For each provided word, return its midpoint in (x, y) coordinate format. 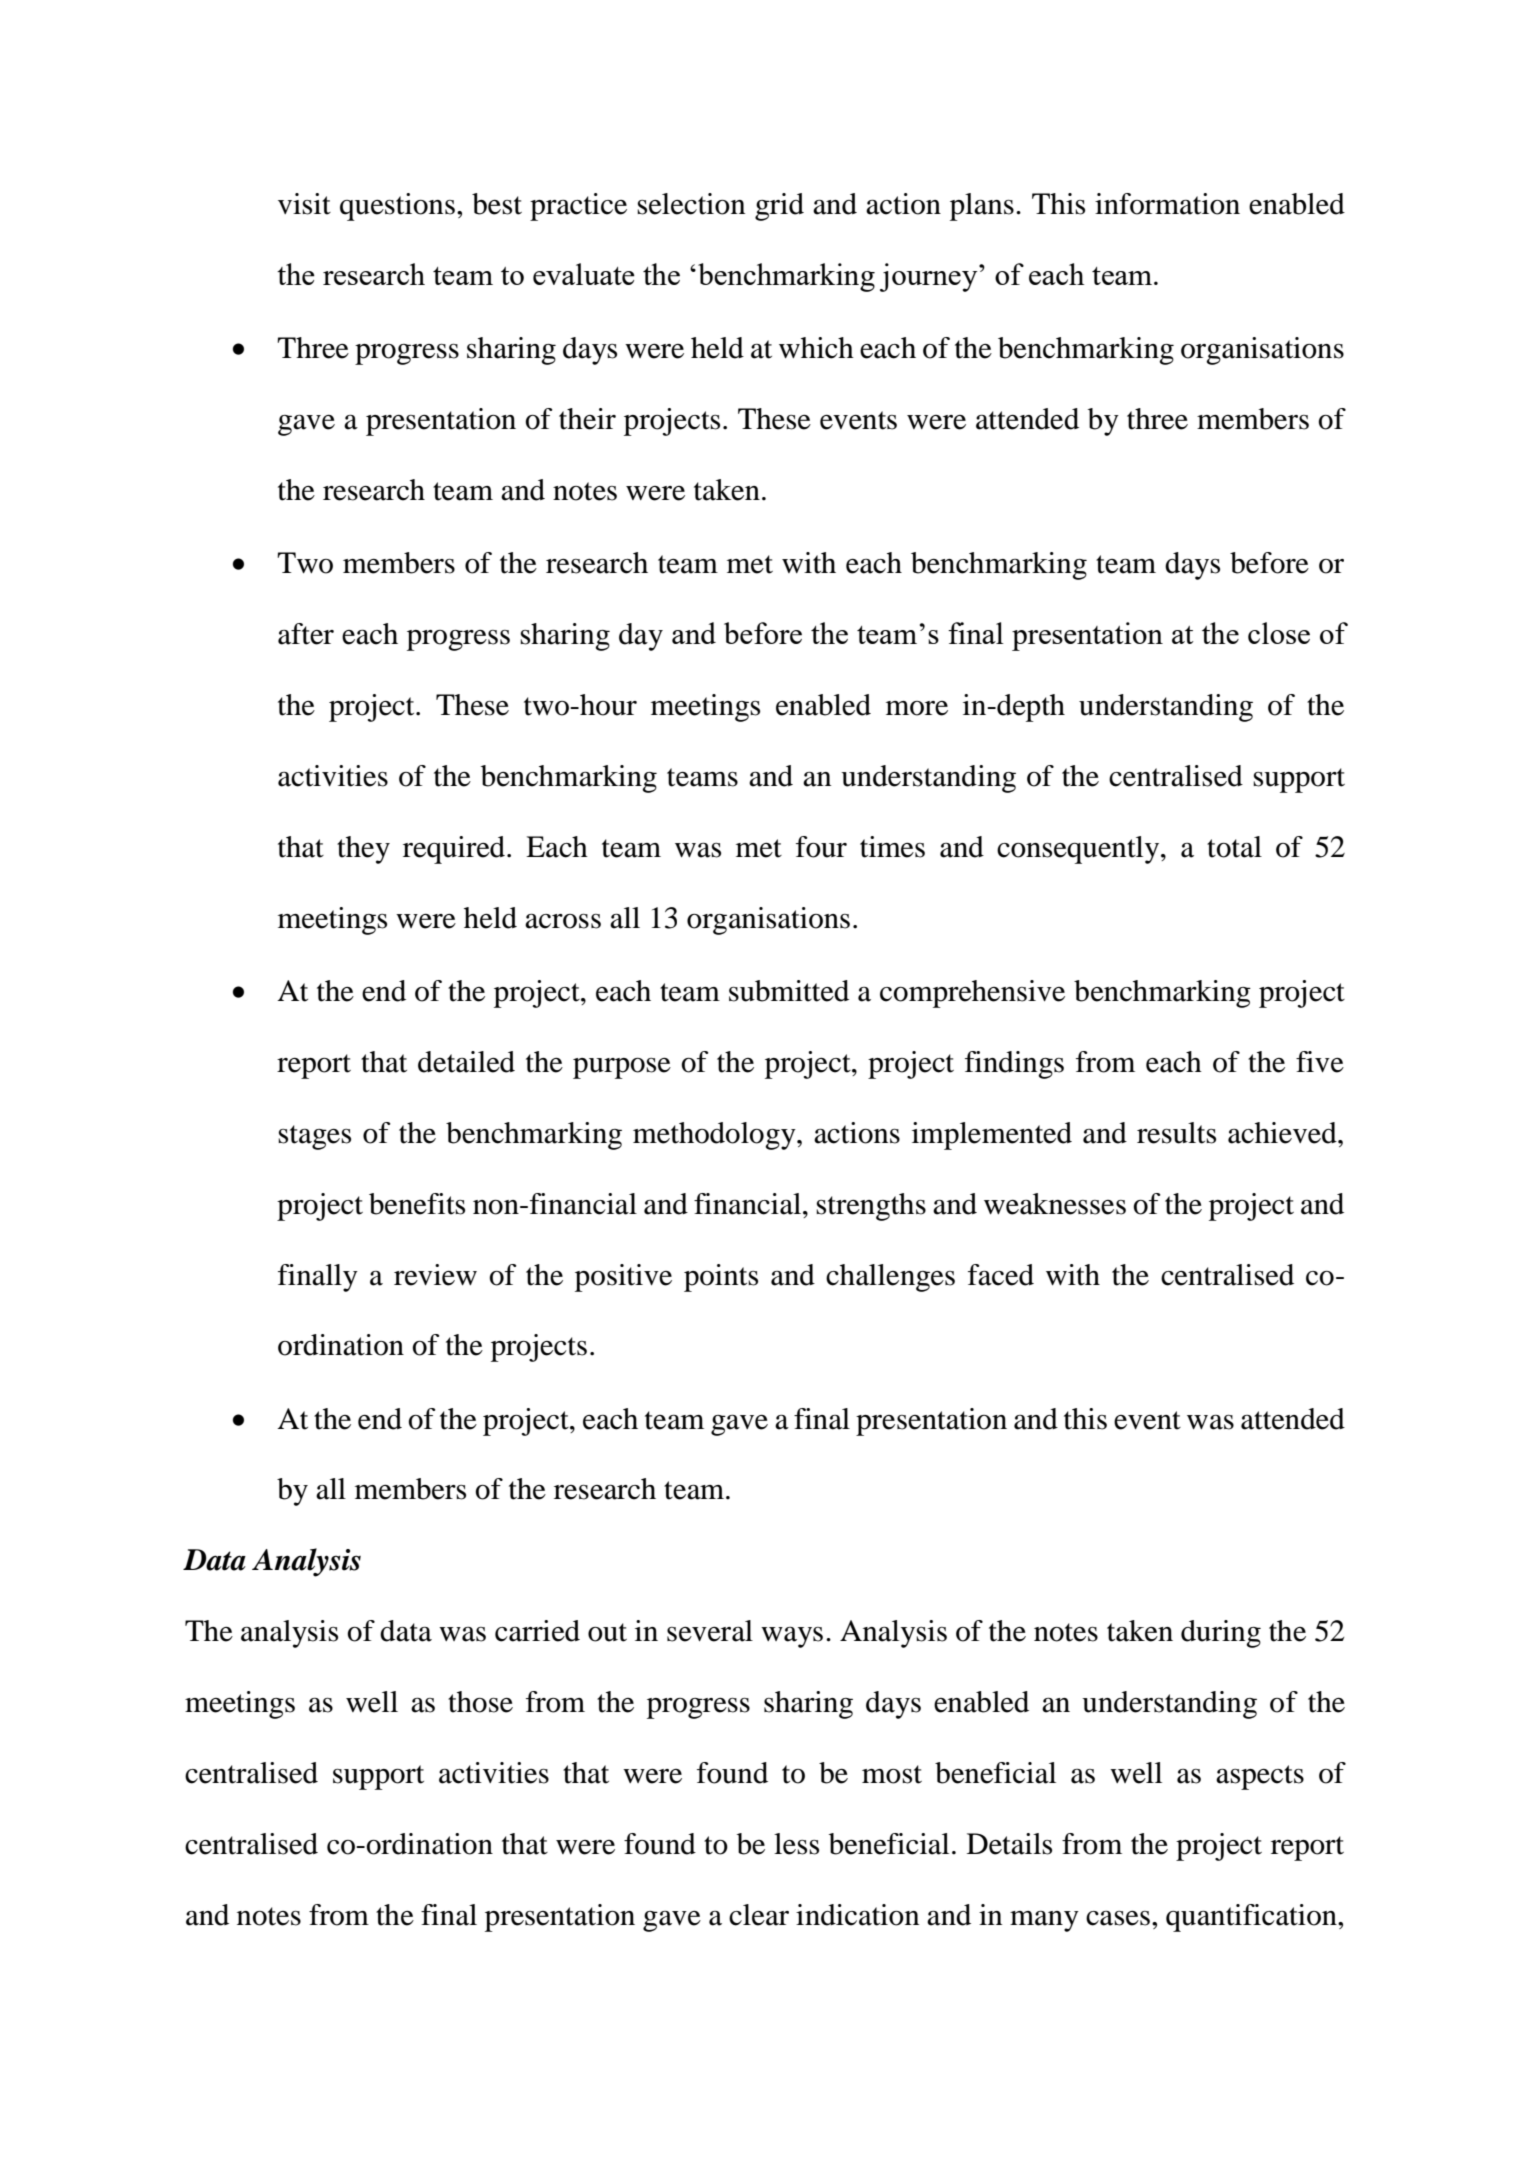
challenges (890, 1278)
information (1167, 204)
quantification (1252, 1918)
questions (397, 207)
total (1234, 847)
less (796, 1844)
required (455, 850)
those (480, 1702)
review (435, 1275)
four (821, 847)
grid (779, 207)
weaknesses (1055, 1204)
